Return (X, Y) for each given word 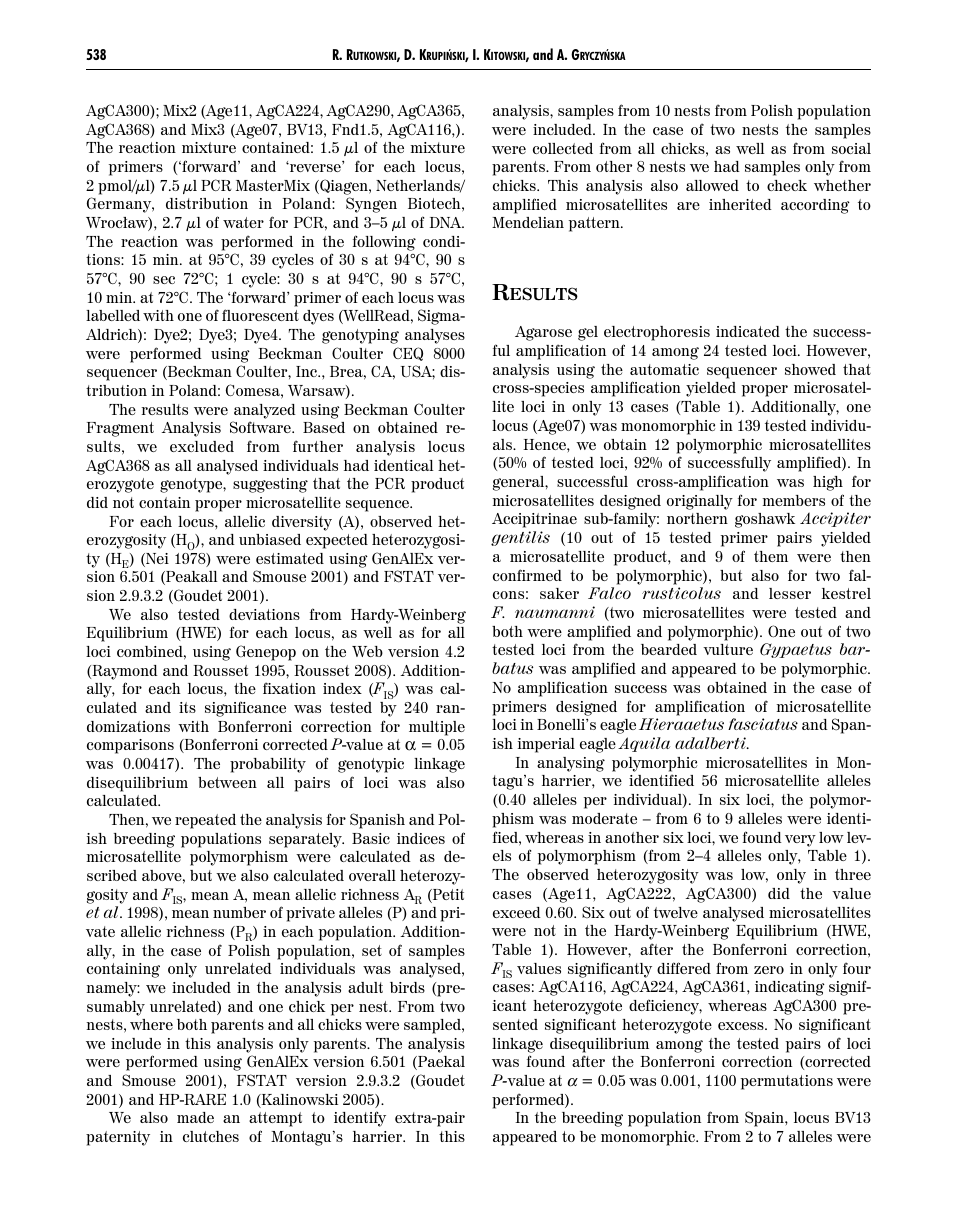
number (239, 912)
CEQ (408, 354)
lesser (790, 593)
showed (810, 369)
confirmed (527, 575)
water (243, 222)
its (187, 707)
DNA (447, 222)
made (195, 1117)
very (800, 841)
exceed (517, 912)
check (787, 185)
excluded (202, 446)
